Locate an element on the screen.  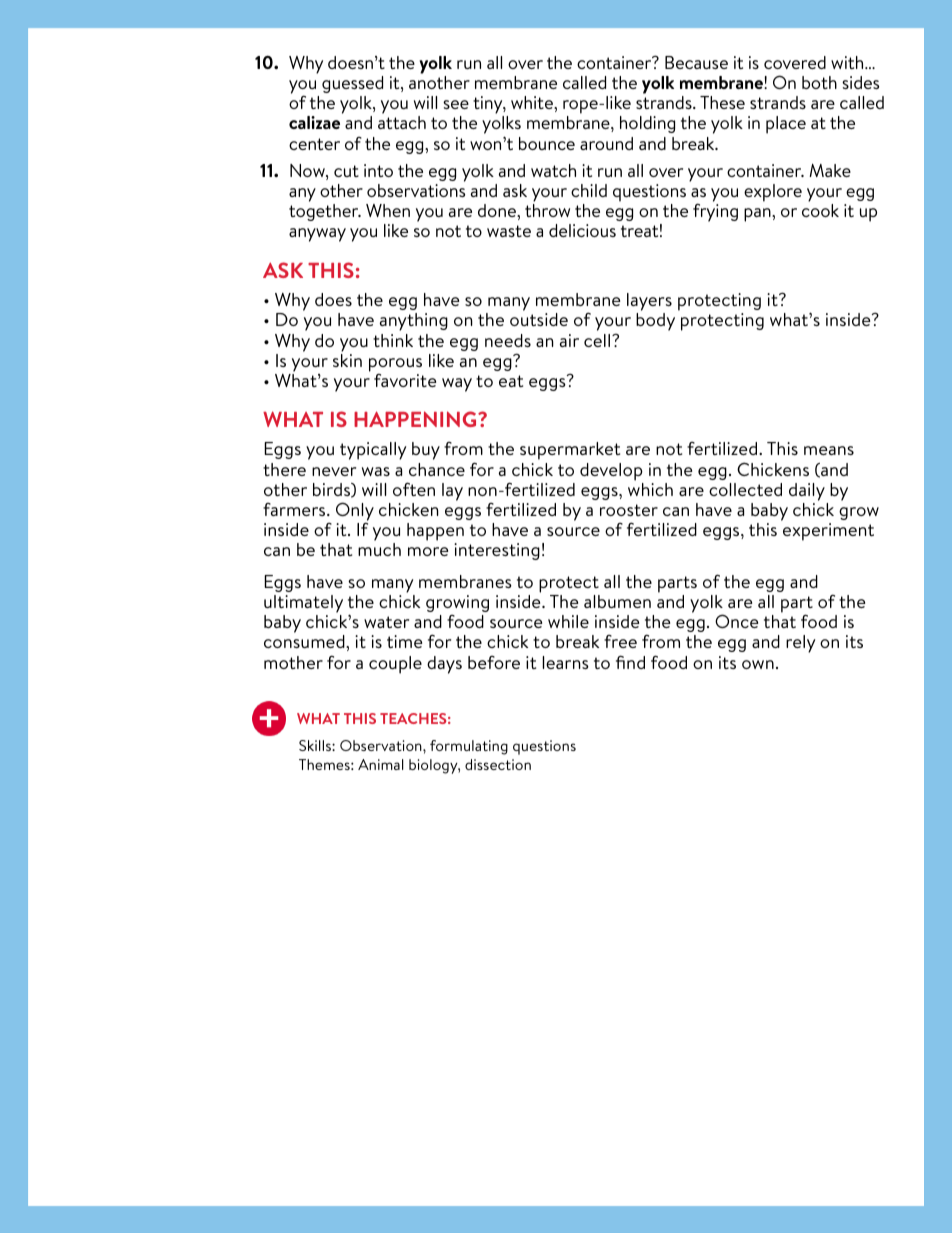
dissection is located at coordinates (498, 764).
